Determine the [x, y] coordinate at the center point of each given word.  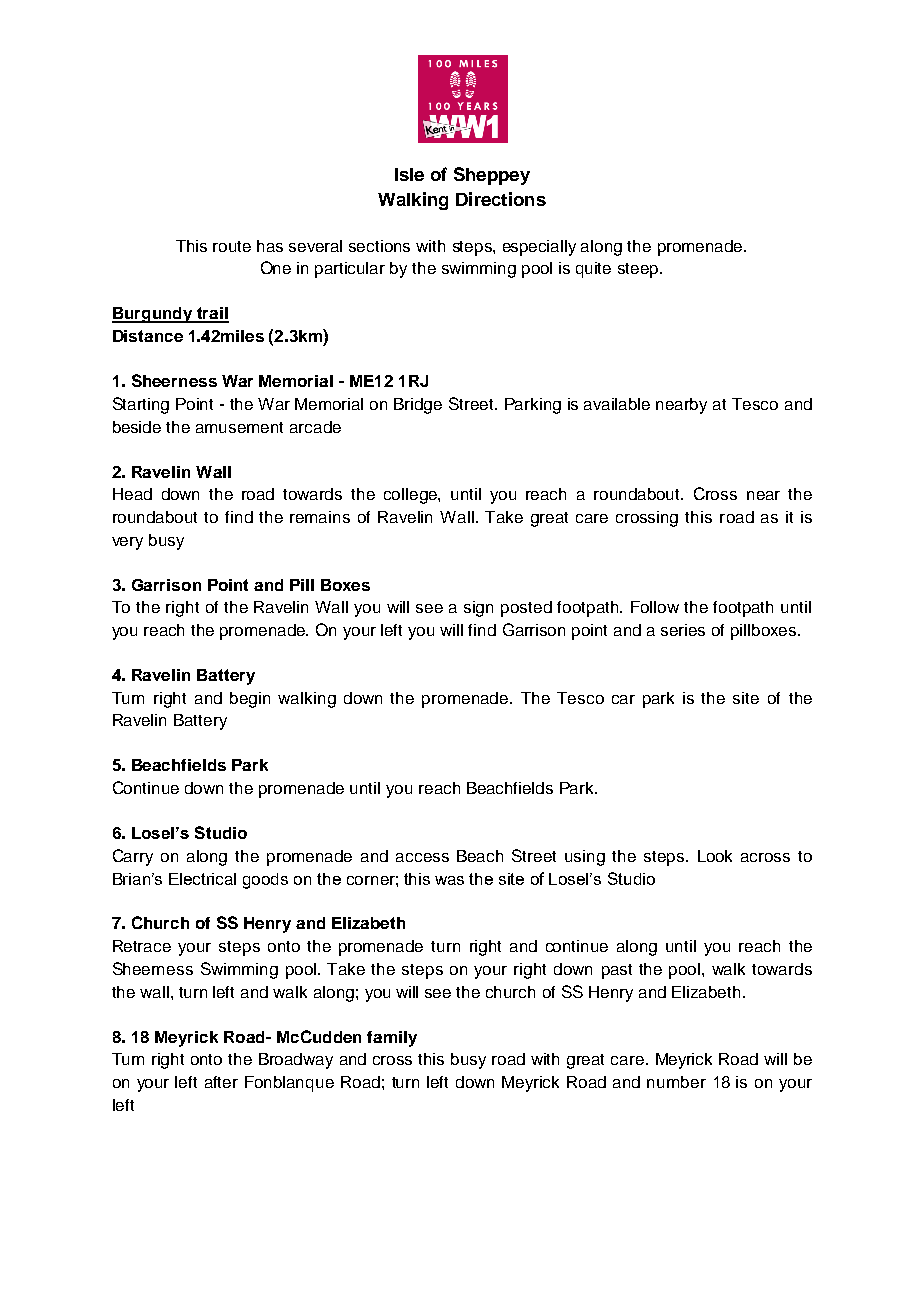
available [617, 404]
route [232, 246]
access [422, 857]
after [221, 1082]
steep [639, 270]
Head [132, 494]
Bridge [418, 406]
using [585, 858]
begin [250, 700]
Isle [409, 174]
